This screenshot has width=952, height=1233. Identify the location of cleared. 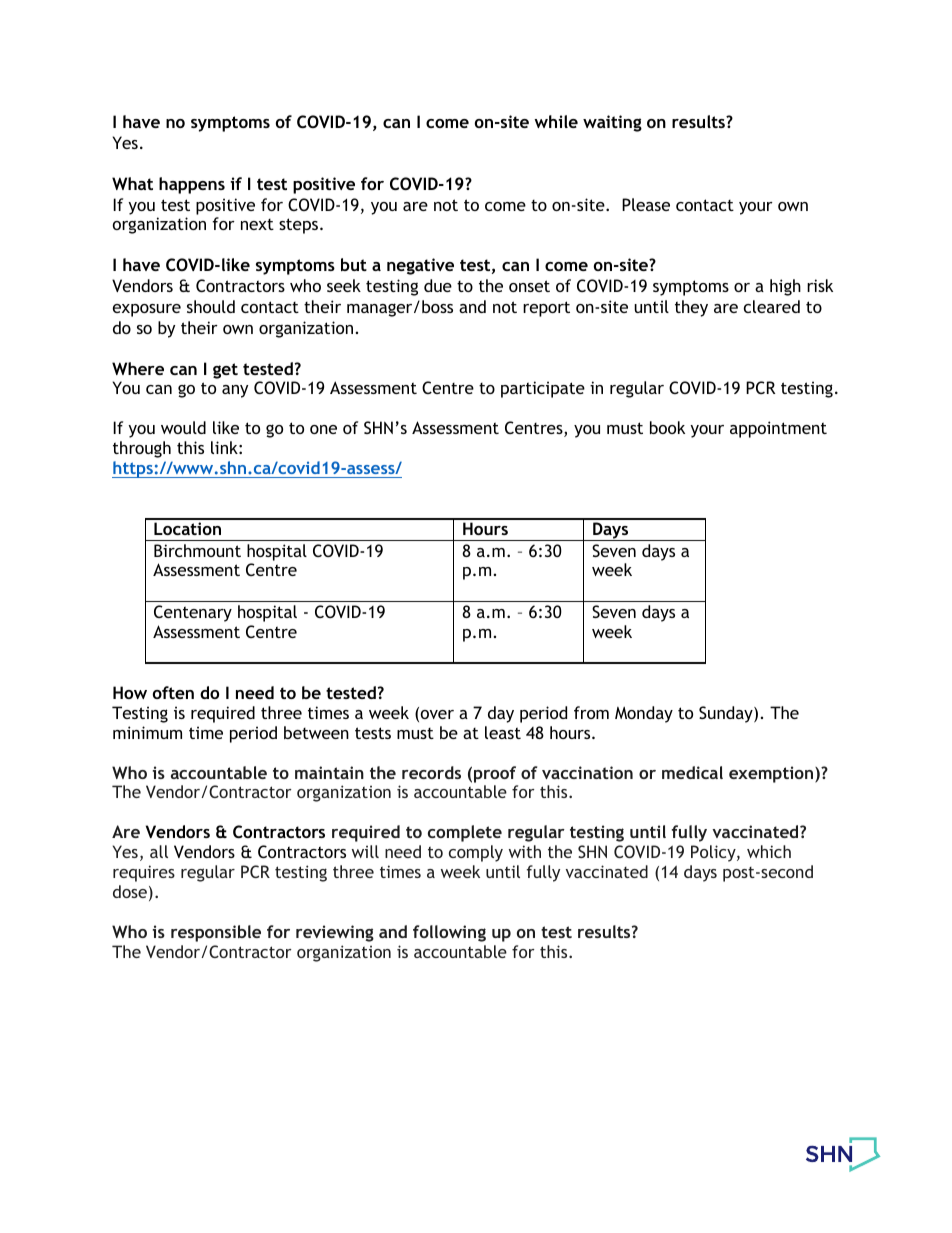
(772, 306).
